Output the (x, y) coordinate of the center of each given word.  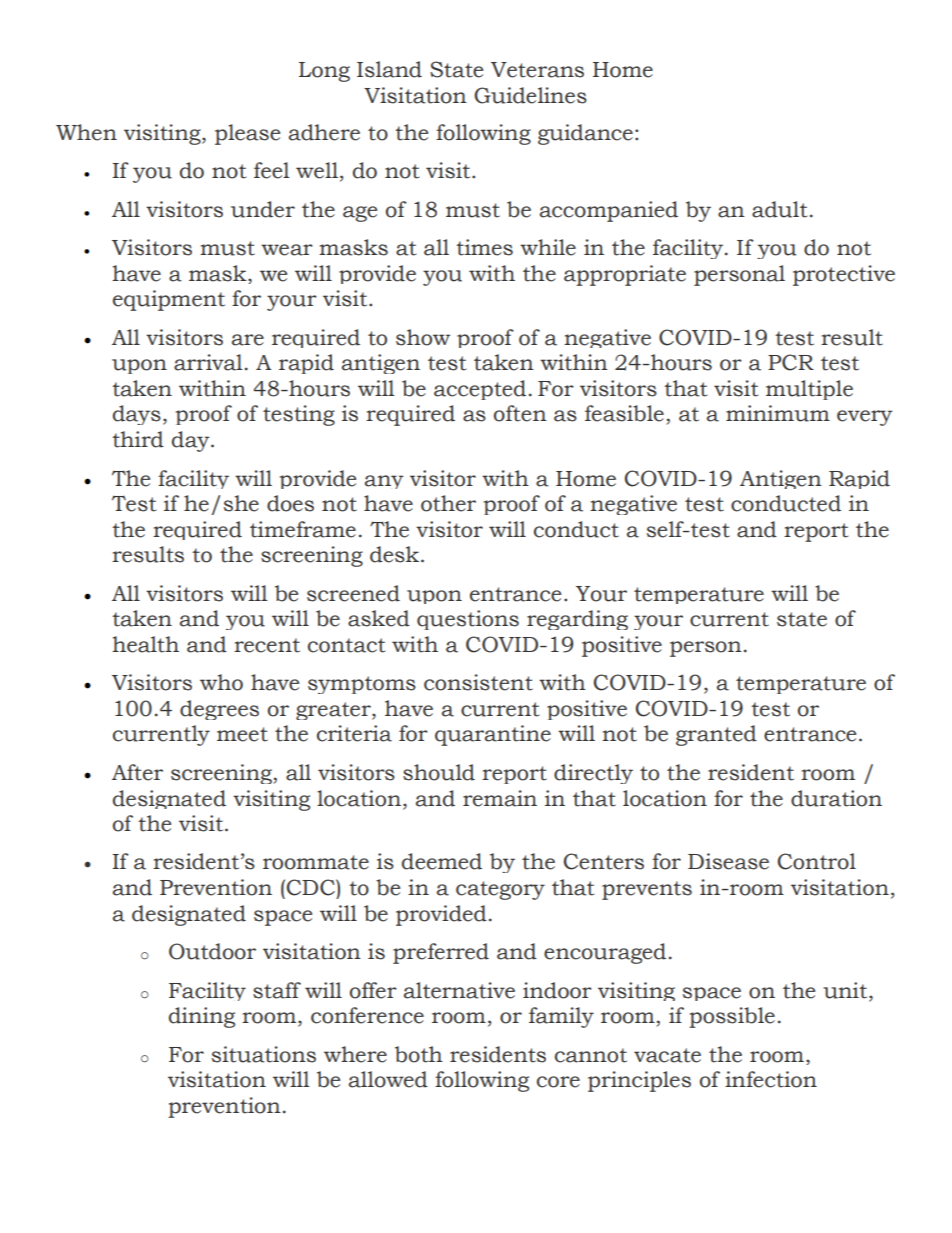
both (419, 1054)
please (247, 134)
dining (202, 1017)
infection (771, 1079)
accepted (480, 390)
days (137, 415)
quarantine (493, 735)
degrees (219, 710)
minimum (778, 413)
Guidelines (530, 95)
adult (779, 209)
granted (716, 735)
